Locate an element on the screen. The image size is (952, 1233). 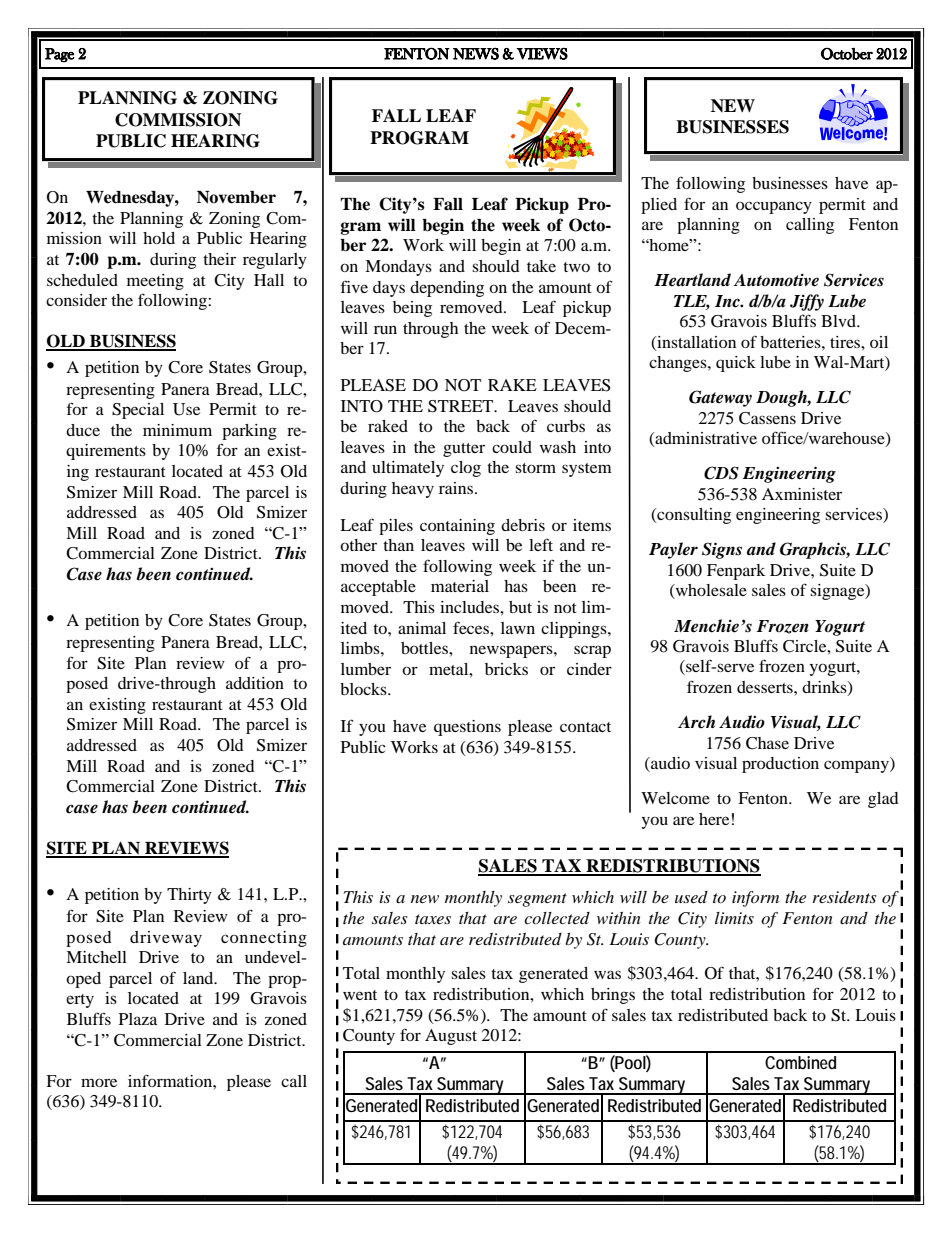
Page is located at coordinates (59, 55).
